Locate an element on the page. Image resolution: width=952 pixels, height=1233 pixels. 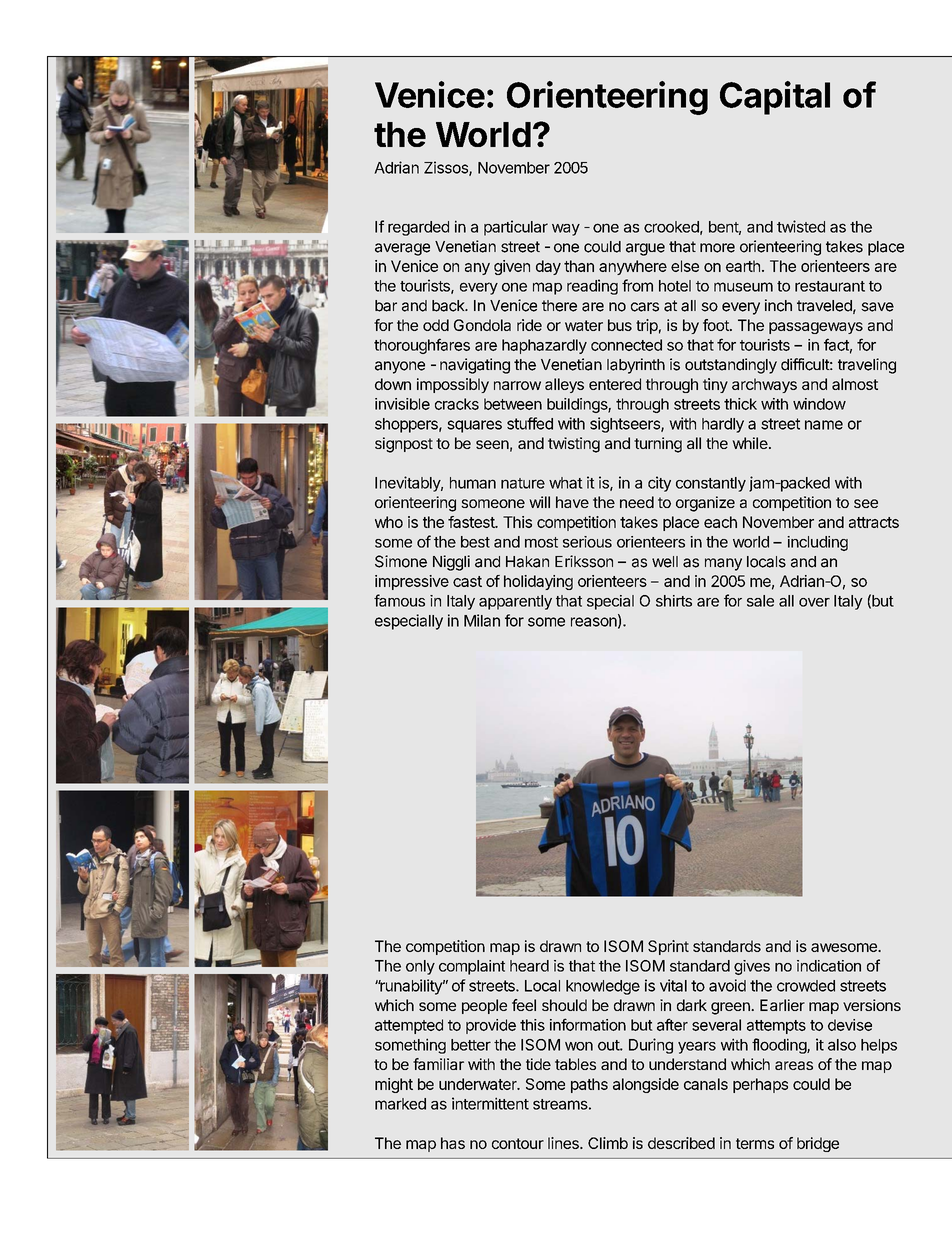
Milan is located at coordinates (482, 620).
